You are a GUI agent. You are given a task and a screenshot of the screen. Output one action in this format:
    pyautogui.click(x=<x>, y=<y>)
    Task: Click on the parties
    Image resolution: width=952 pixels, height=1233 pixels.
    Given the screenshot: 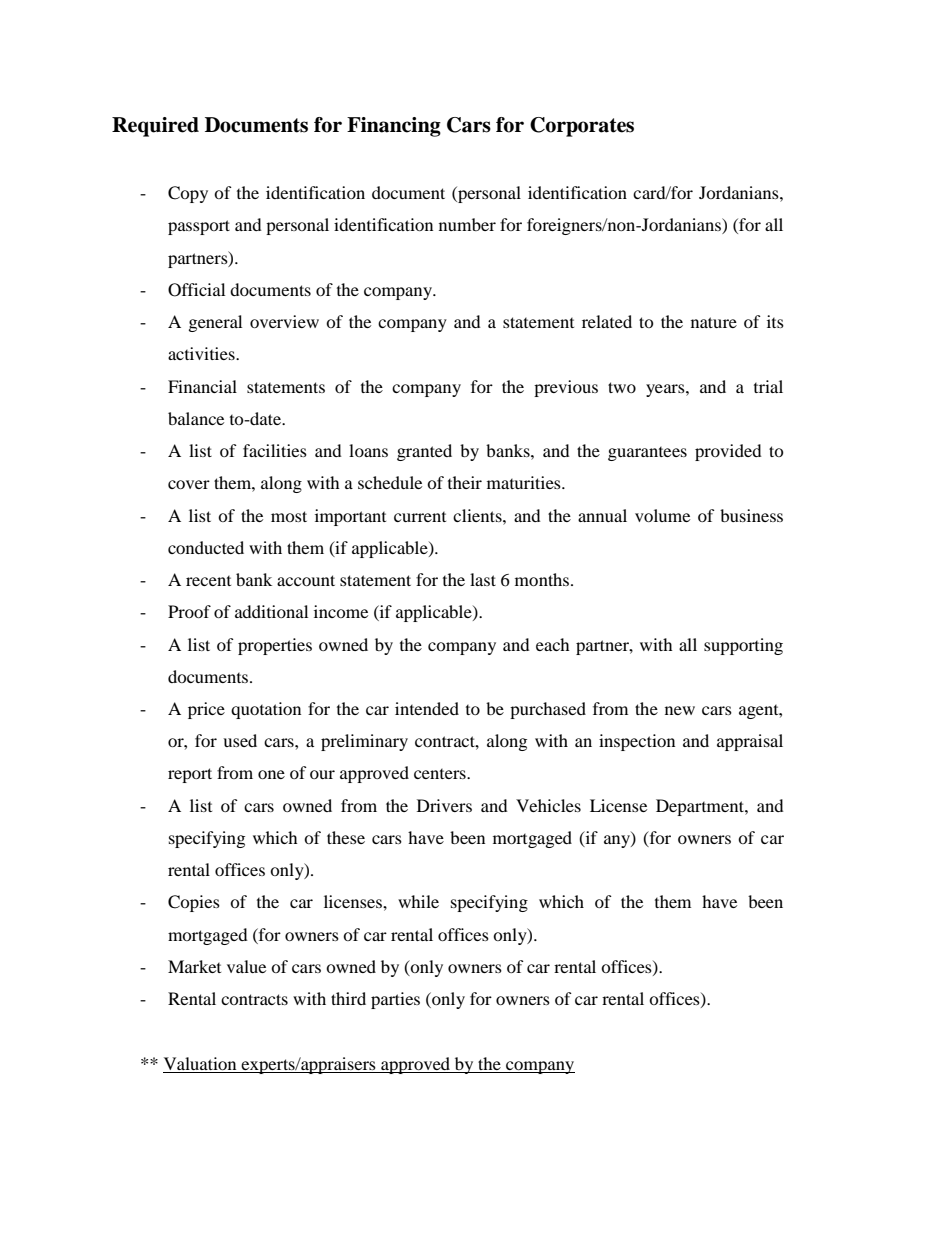 What is the action you would take?
    pyautogui.click(x=395, y=1000)
